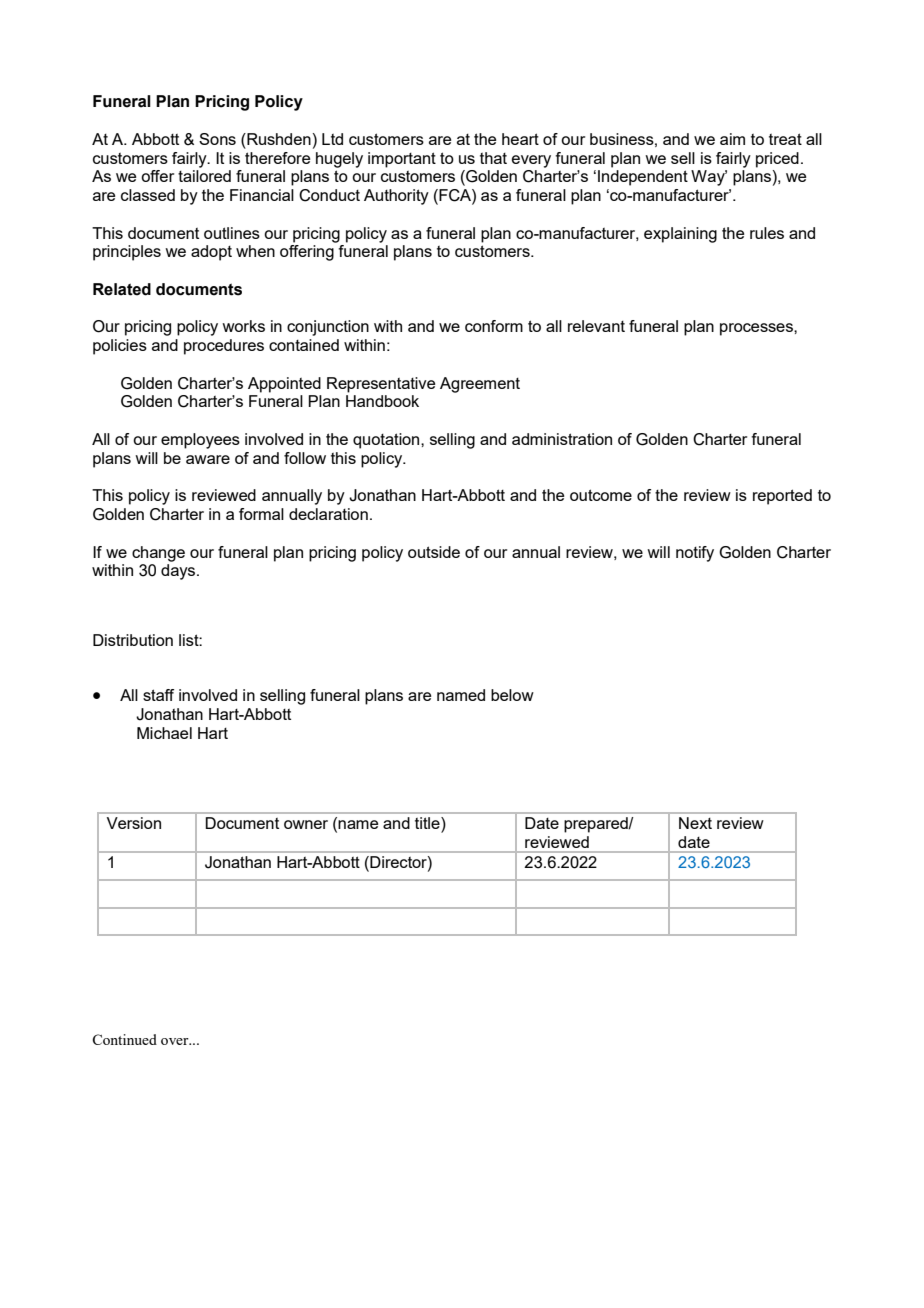 The width and height of the screenshot is (924, 1308). What do you see at coordinates (200, 441) in the screenshot?
I see `employees` at bounding box center [200, 441].
